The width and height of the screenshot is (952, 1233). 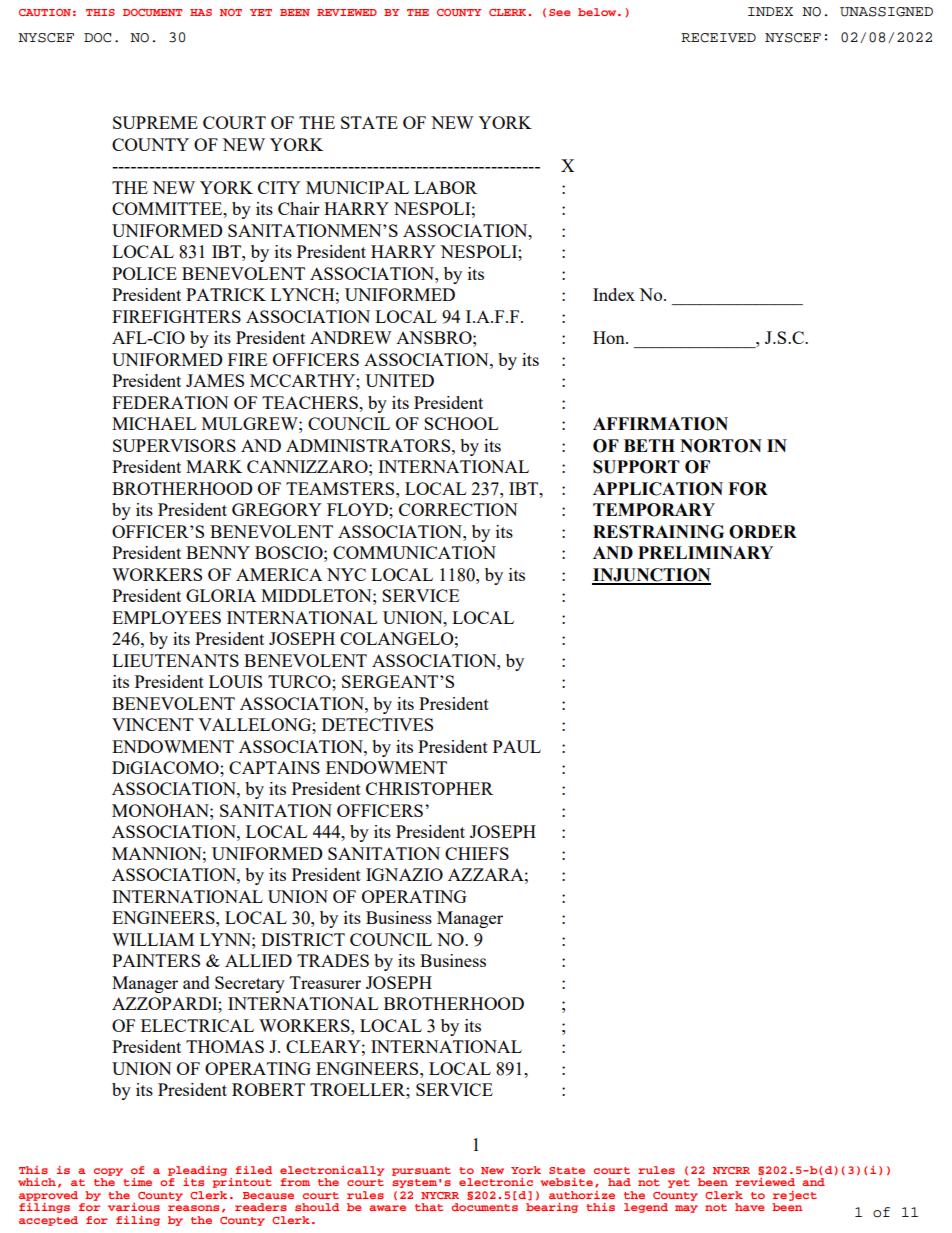 What do you see at coordinates (461, 423) in the screenshot?
I see `SCHOOL` at bounding box center [461, 423].
